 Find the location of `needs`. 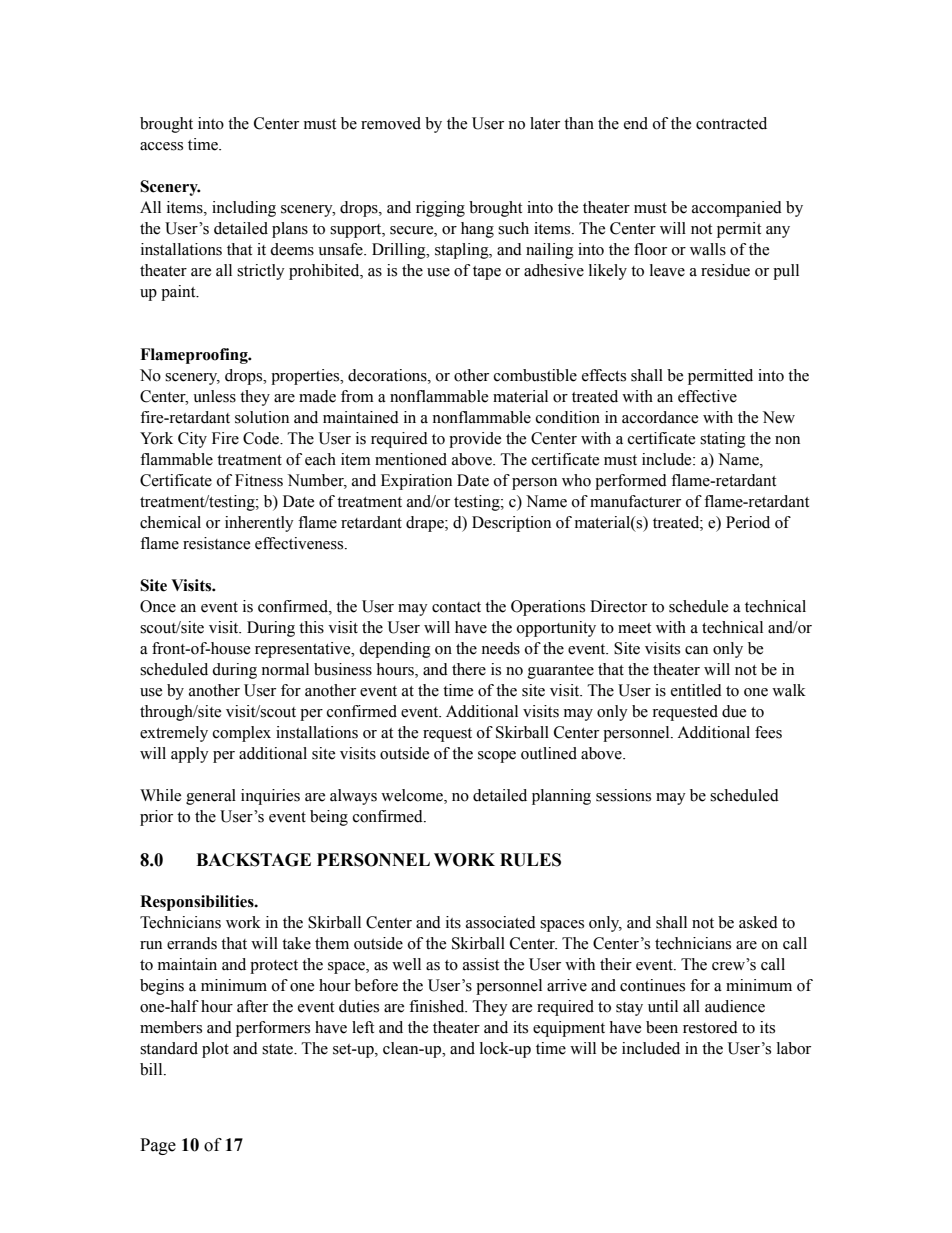

needs is located at coordinates (500, 648).
